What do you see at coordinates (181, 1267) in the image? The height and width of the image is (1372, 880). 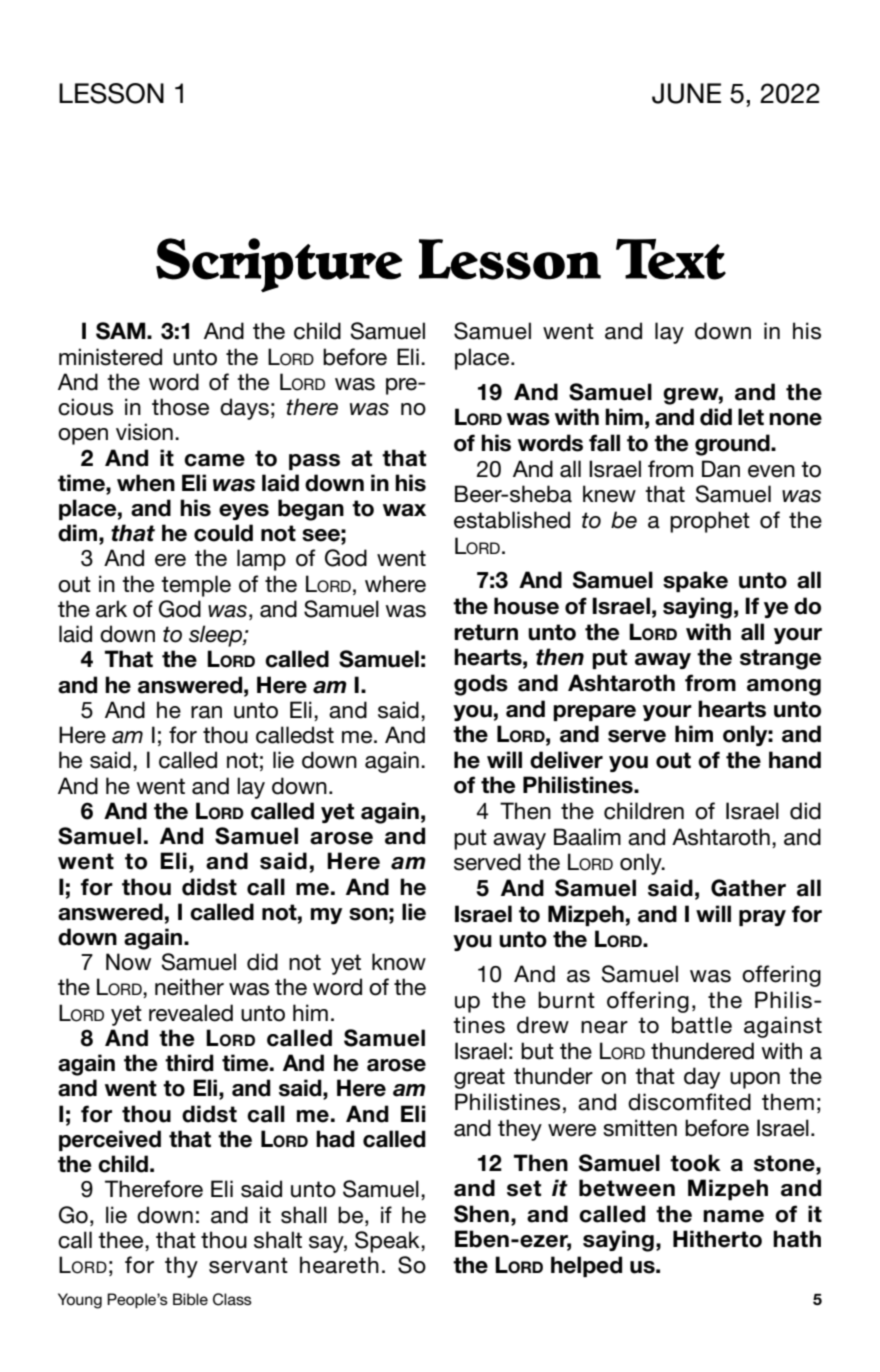 I see `thy` at bounding box center [181, 1267].
